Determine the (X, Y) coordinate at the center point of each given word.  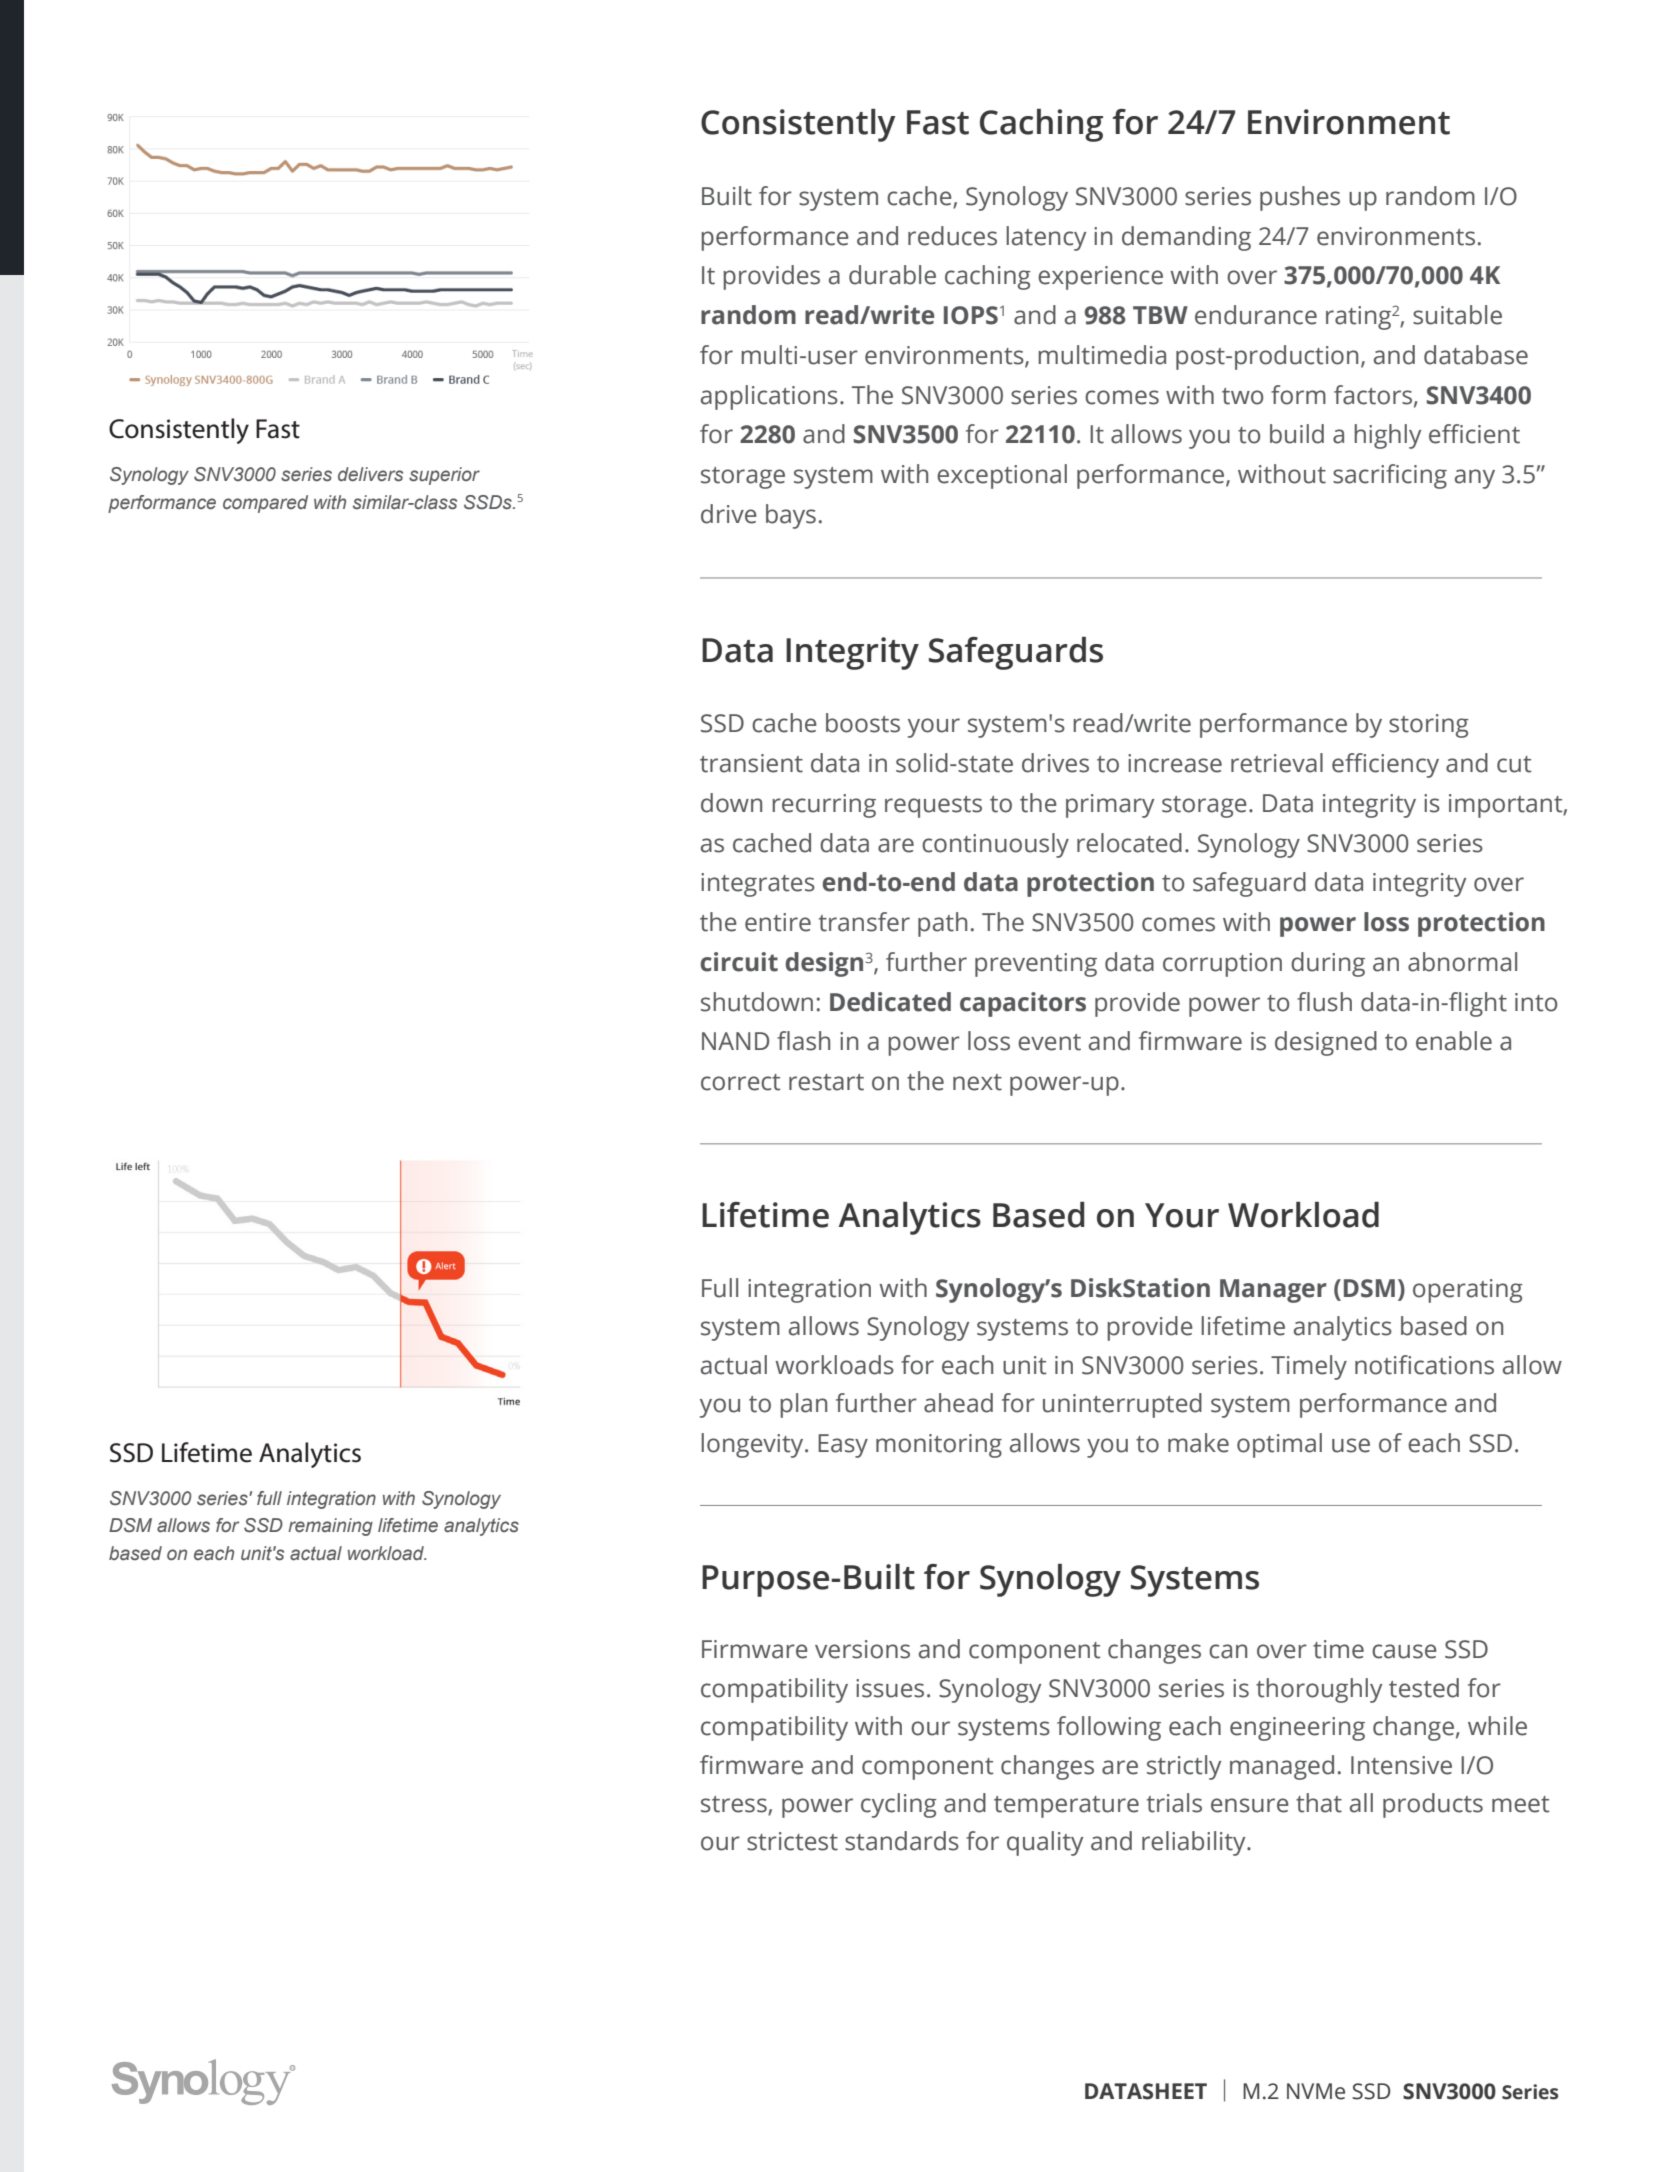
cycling (899, 1805)
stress (735, 1805)
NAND (735, 1041)
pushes (1300, 198)
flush (1324, 1002)
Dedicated (890, 1002)
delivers (370, 474)
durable (892, 275)
